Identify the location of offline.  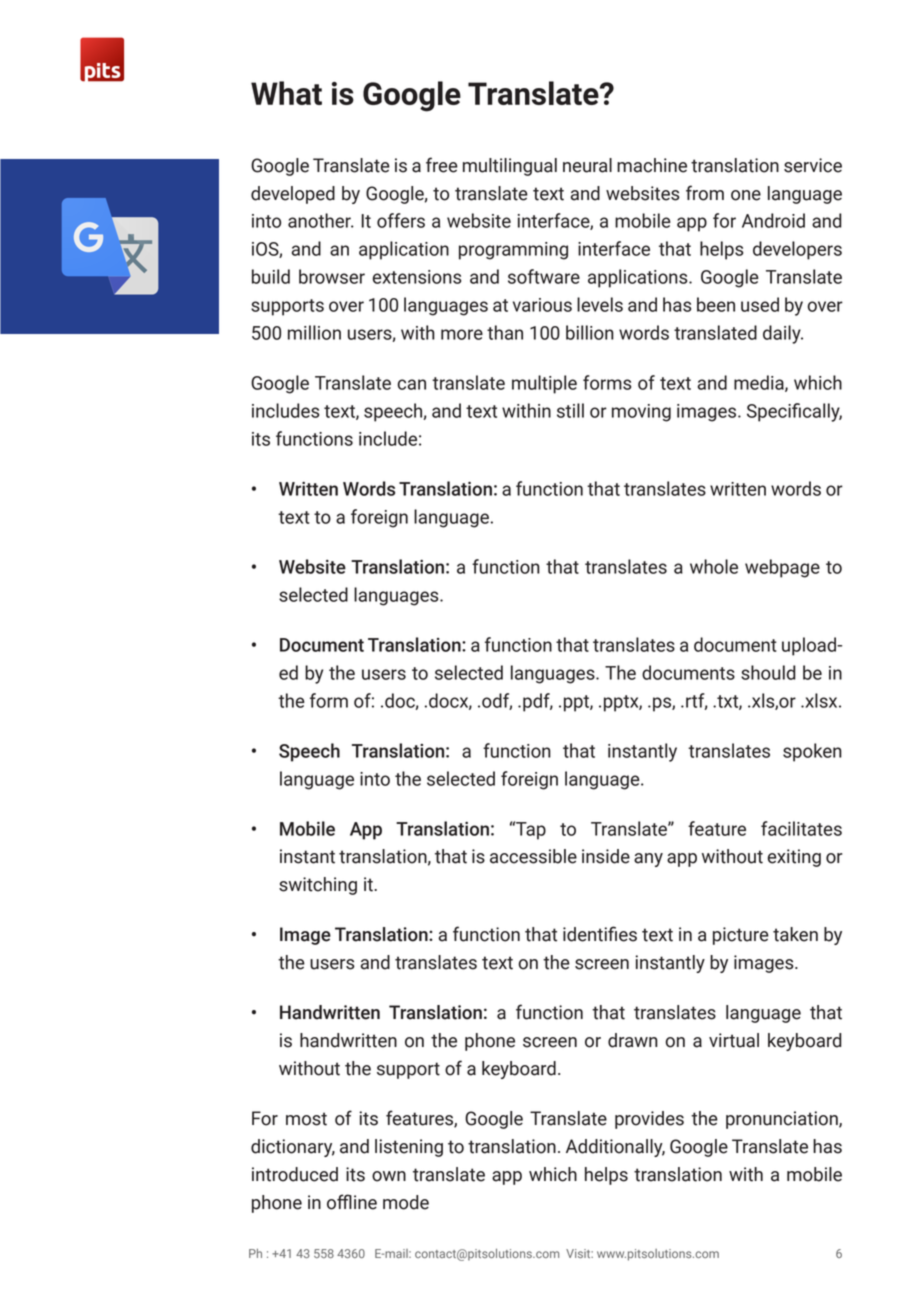
(352, 1202).
